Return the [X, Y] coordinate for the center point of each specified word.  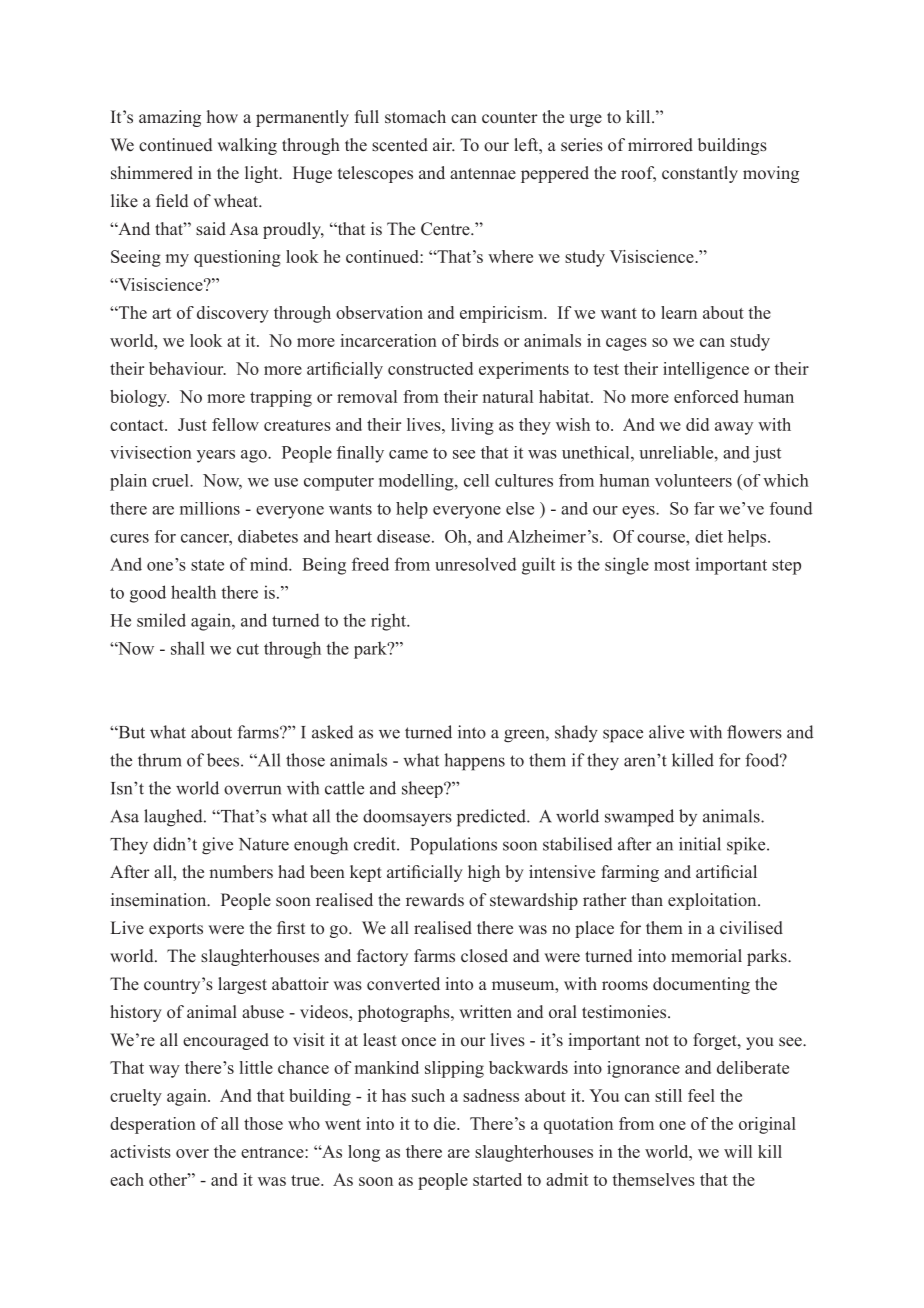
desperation [153, 1125]
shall [188, 648]
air [444, 144]
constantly [700, 174]
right [389, 622]
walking [247, 146]
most [672, 565]
